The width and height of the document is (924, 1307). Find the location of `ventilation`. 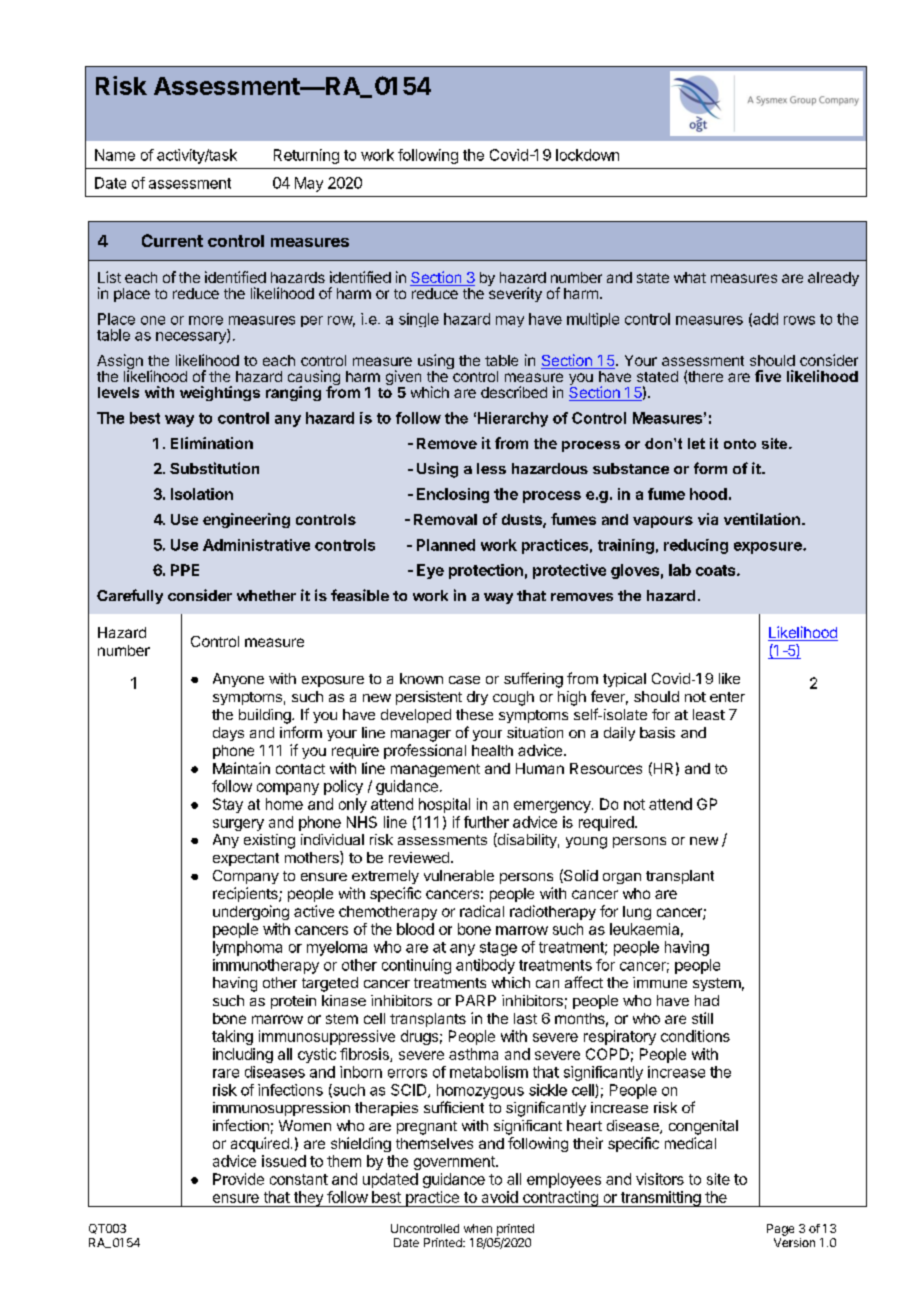

ventilation is located at coordinates (762, 519).
